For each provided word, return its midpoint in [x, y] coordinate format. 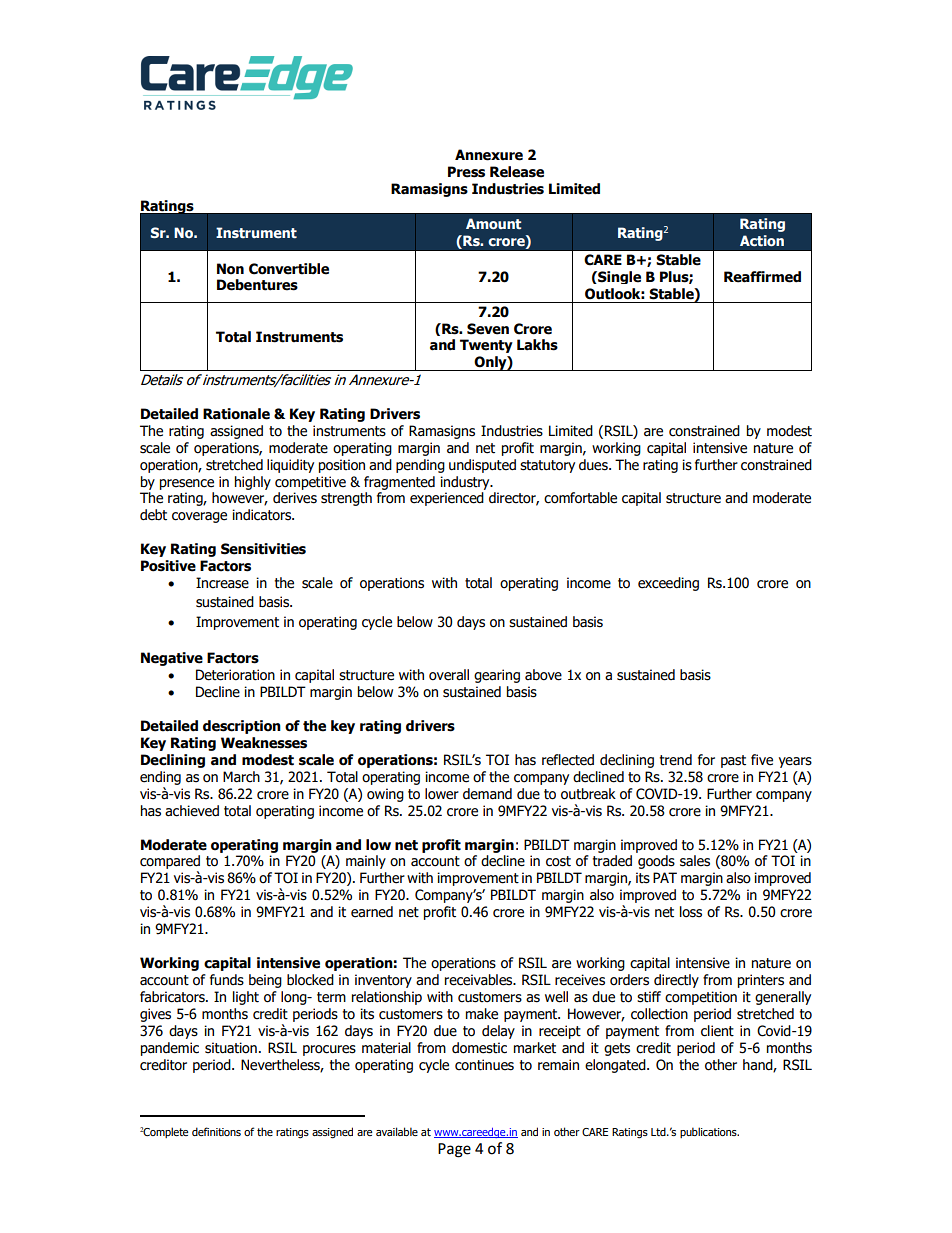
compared [170, 863]
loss [691, 912]
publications [709, 1132]
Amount [493, 223]
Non [230, 269]
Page [454, 1150]
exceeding [668, 584]
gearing [497, 676]
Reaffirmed [762, 277]
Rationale [236, 414]
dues [594, 465]
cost [558, 861]
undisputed [482, 466]
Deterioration [235, 675]
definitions [216, 1131]
